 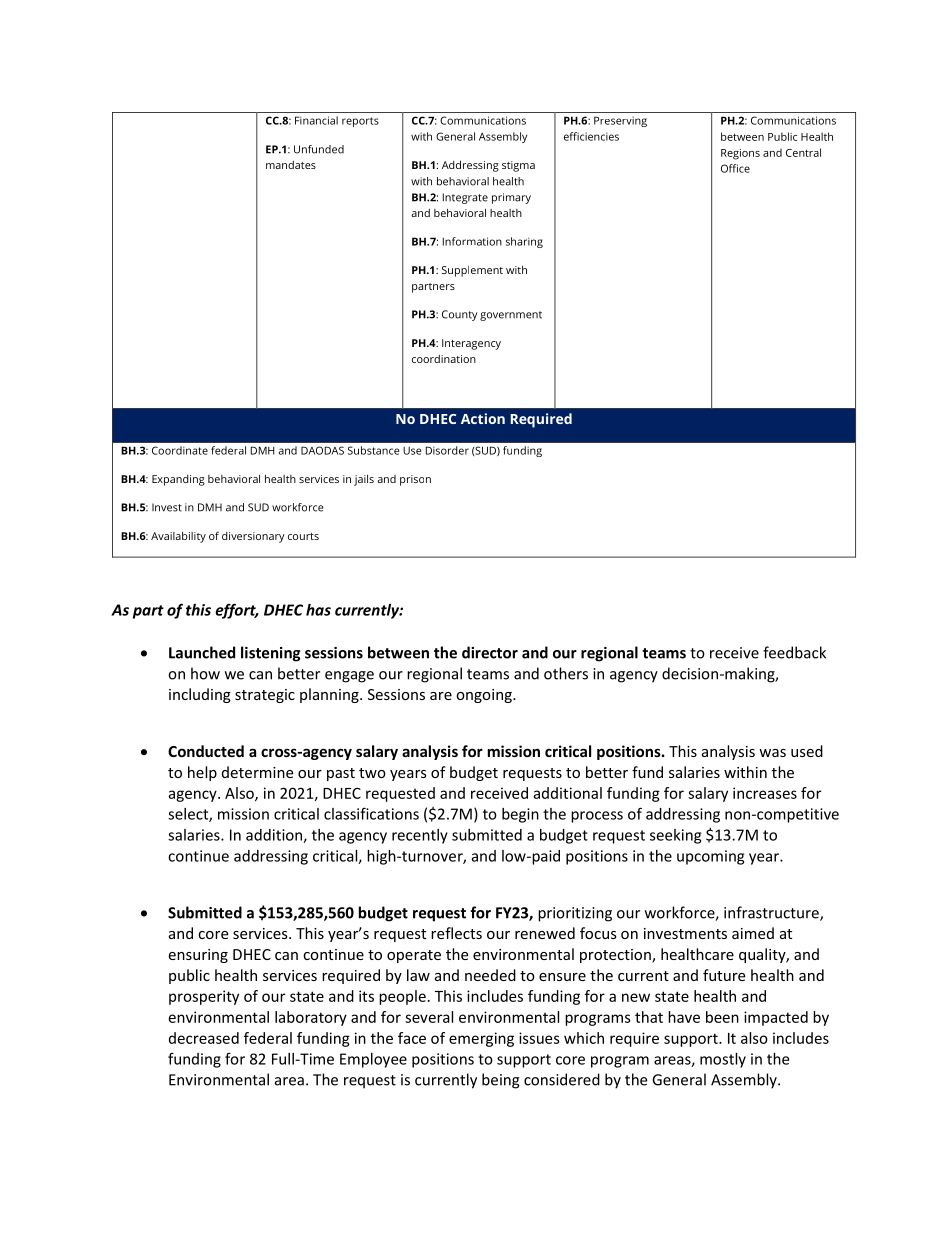 What do you see at coordinates (204, 1038) in the image?
I see `decreased` at bounding box center [204, 1038].
